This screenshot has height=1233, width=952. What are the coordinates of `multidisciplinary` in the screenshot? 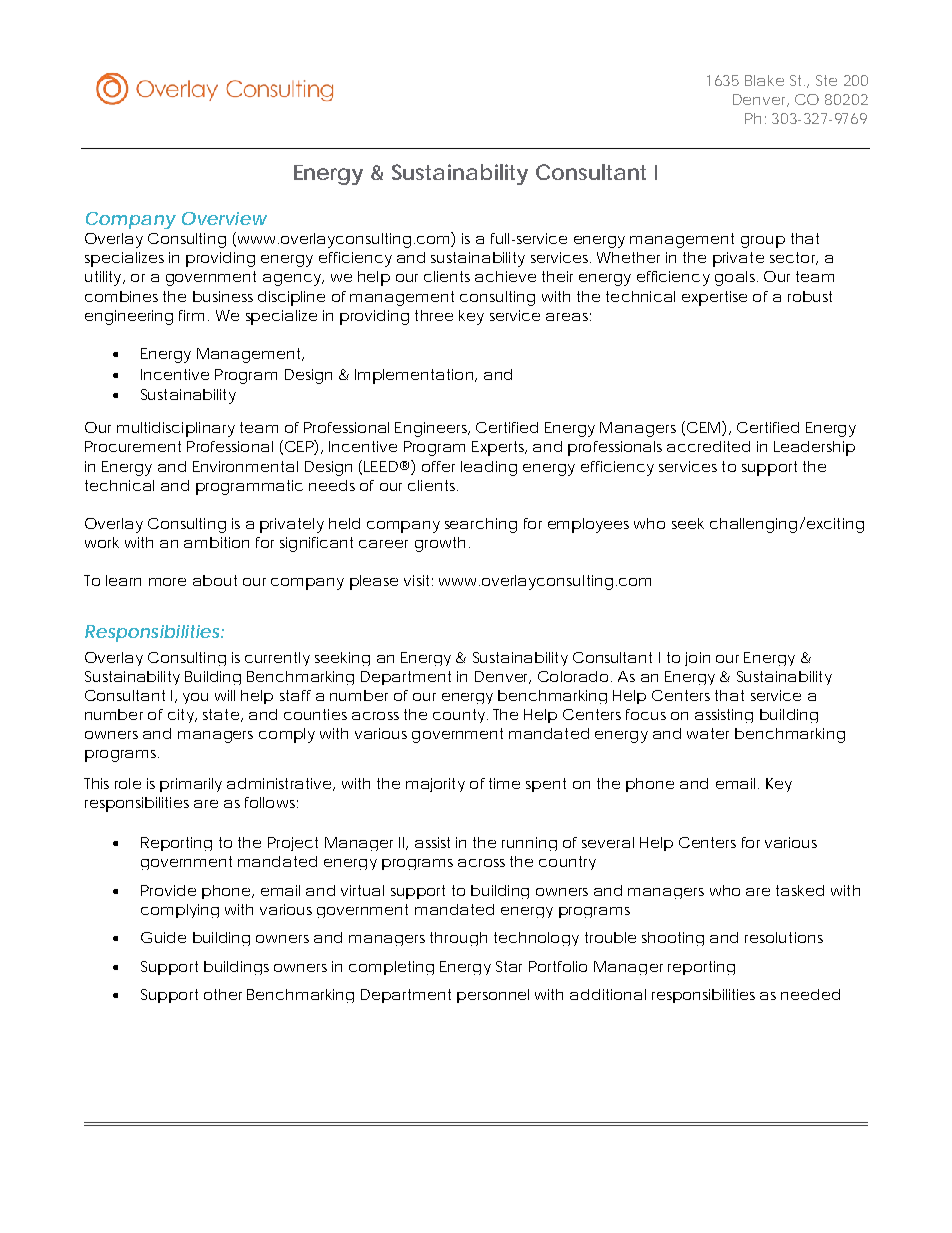 It's located at (176, 429).
